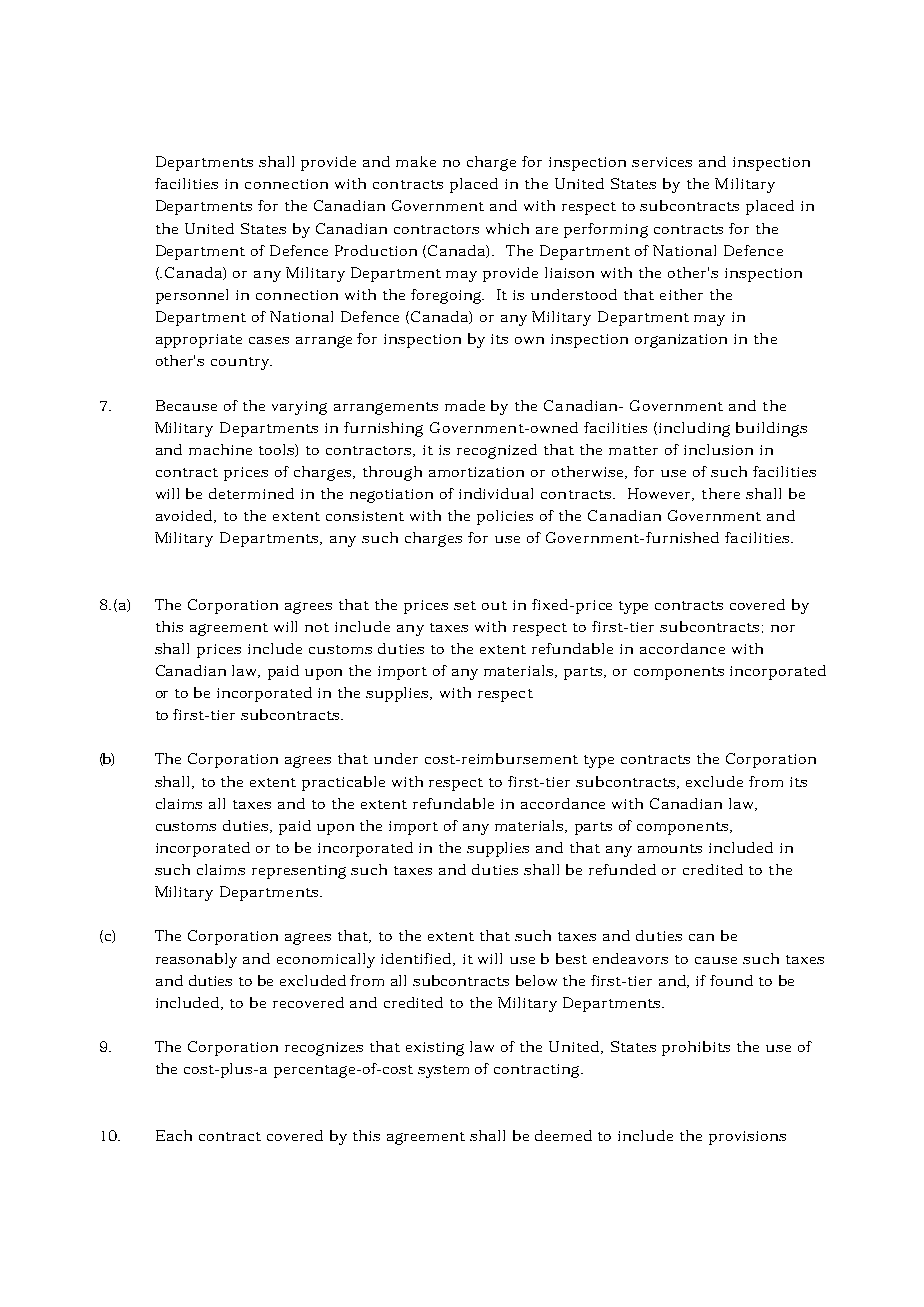 The height and width of the screenshot is (1307, 924). What do you see at coordinates (783, 628) in the screenshot?
I see `nor` at bounding box center [783, 628].
